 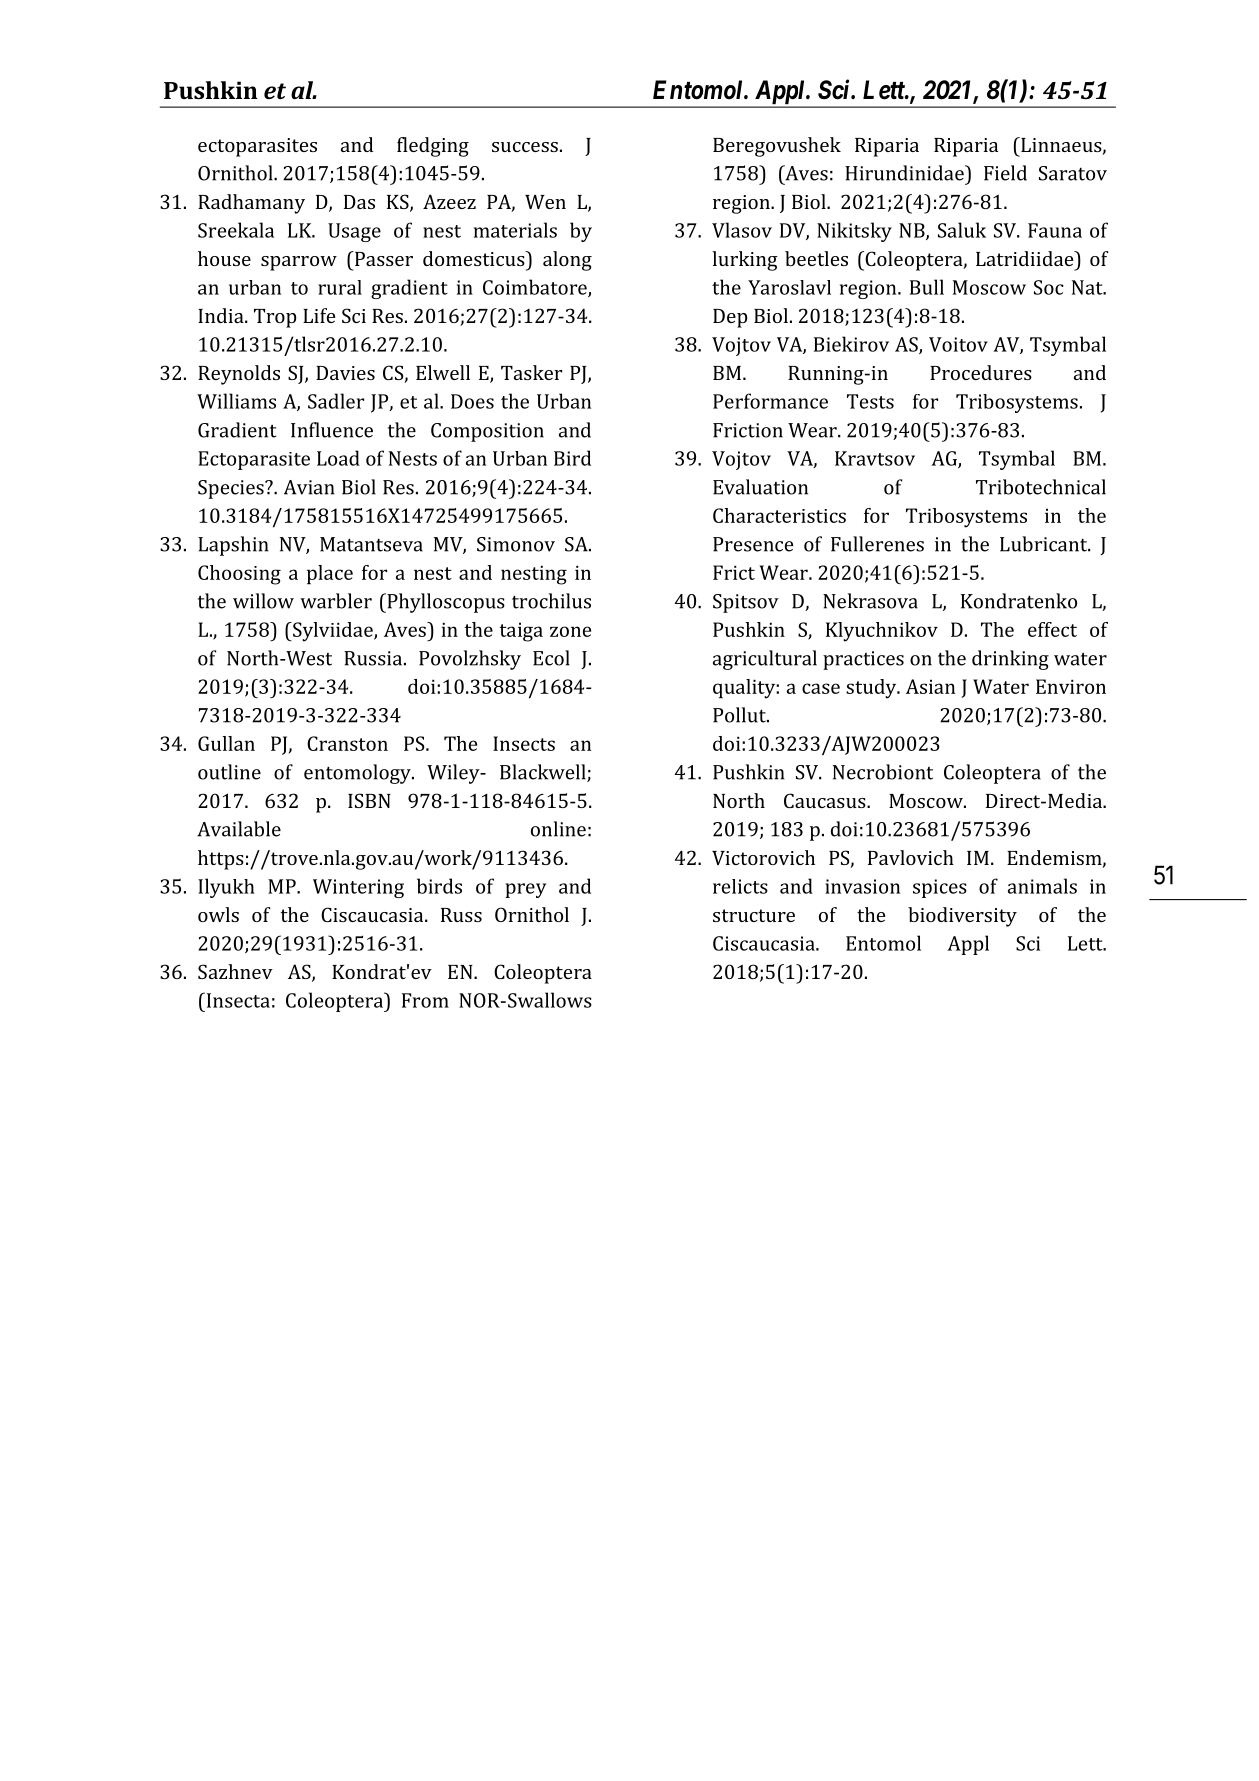 I want to click on Wen, so click(x=545, y=202).
